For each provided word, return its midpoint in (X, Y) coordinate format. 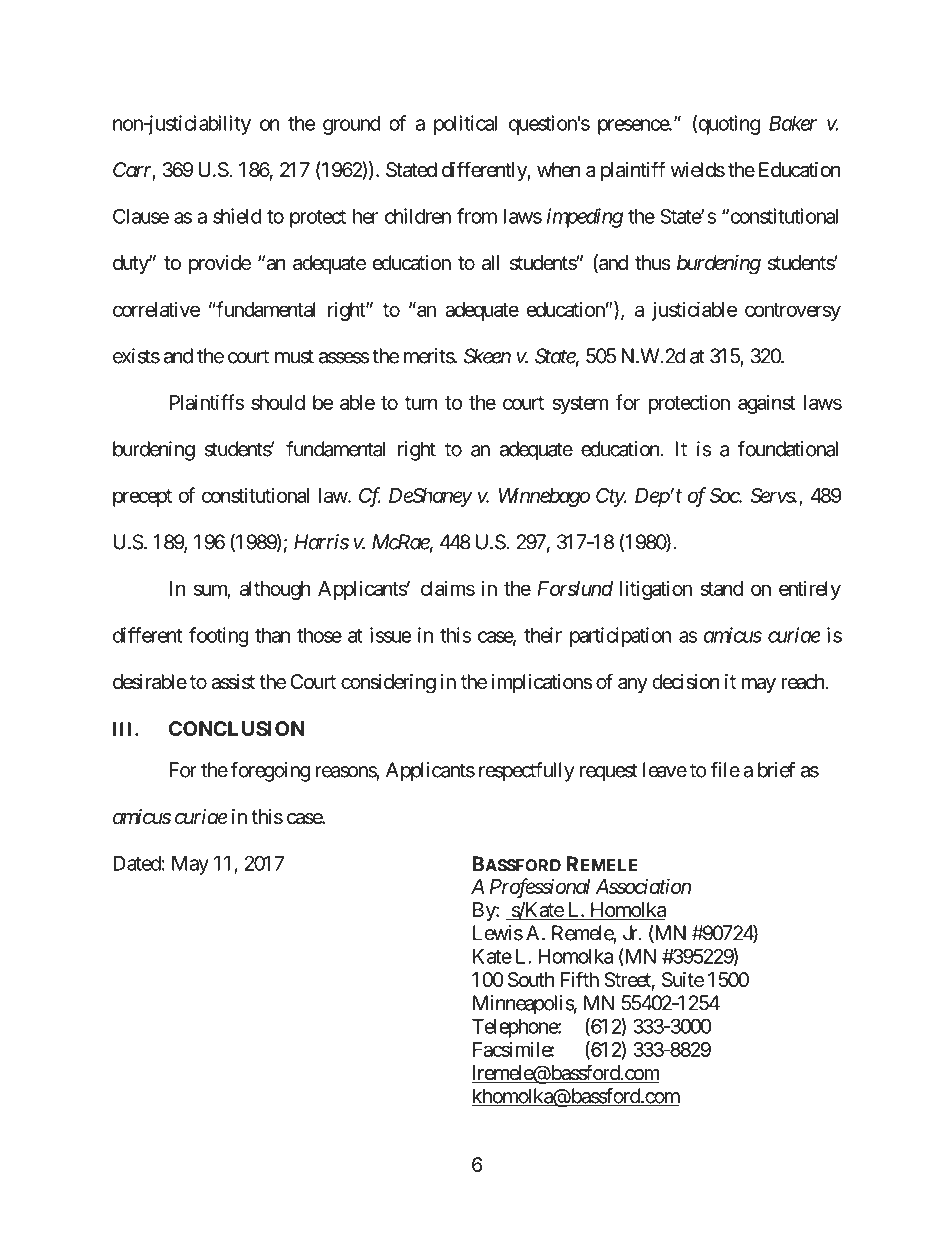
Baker (793, 123)
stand (721, 588)
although (275, 590)
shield (237, 216)
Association (643, 886)
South (531, 980)
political (465, 125)
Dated (137, 863)
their (543, 635)
